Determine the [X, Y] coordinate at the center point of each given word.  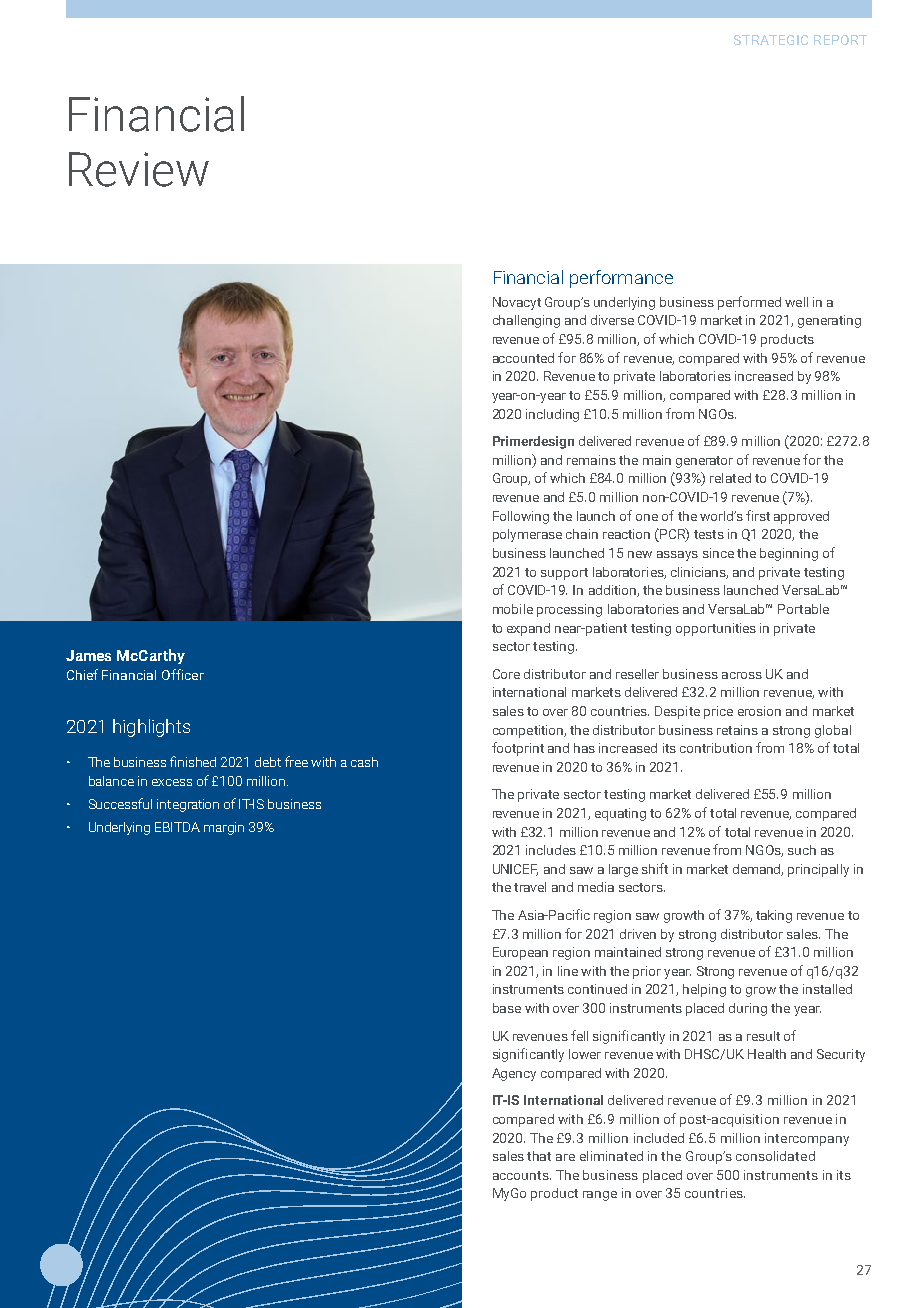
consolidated [775, 1156]
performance [621, 279]
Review [139, 169]
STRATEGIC [771, 40]
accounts [522, 1175]
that [539, 1156]
